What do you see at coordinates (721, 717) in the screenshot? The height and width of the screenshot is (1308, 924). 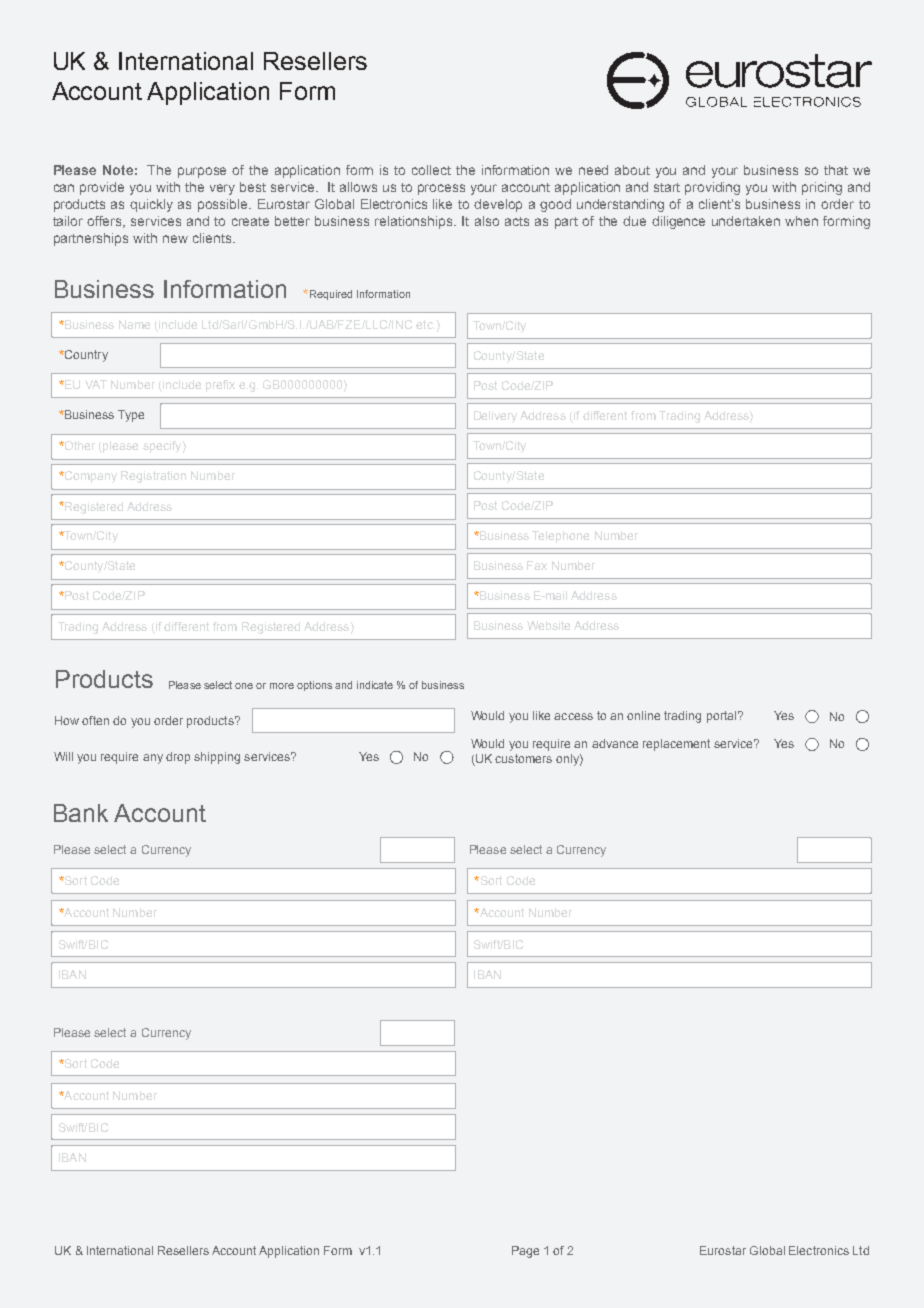 I see `portal` at bounding box center [721, 717].
